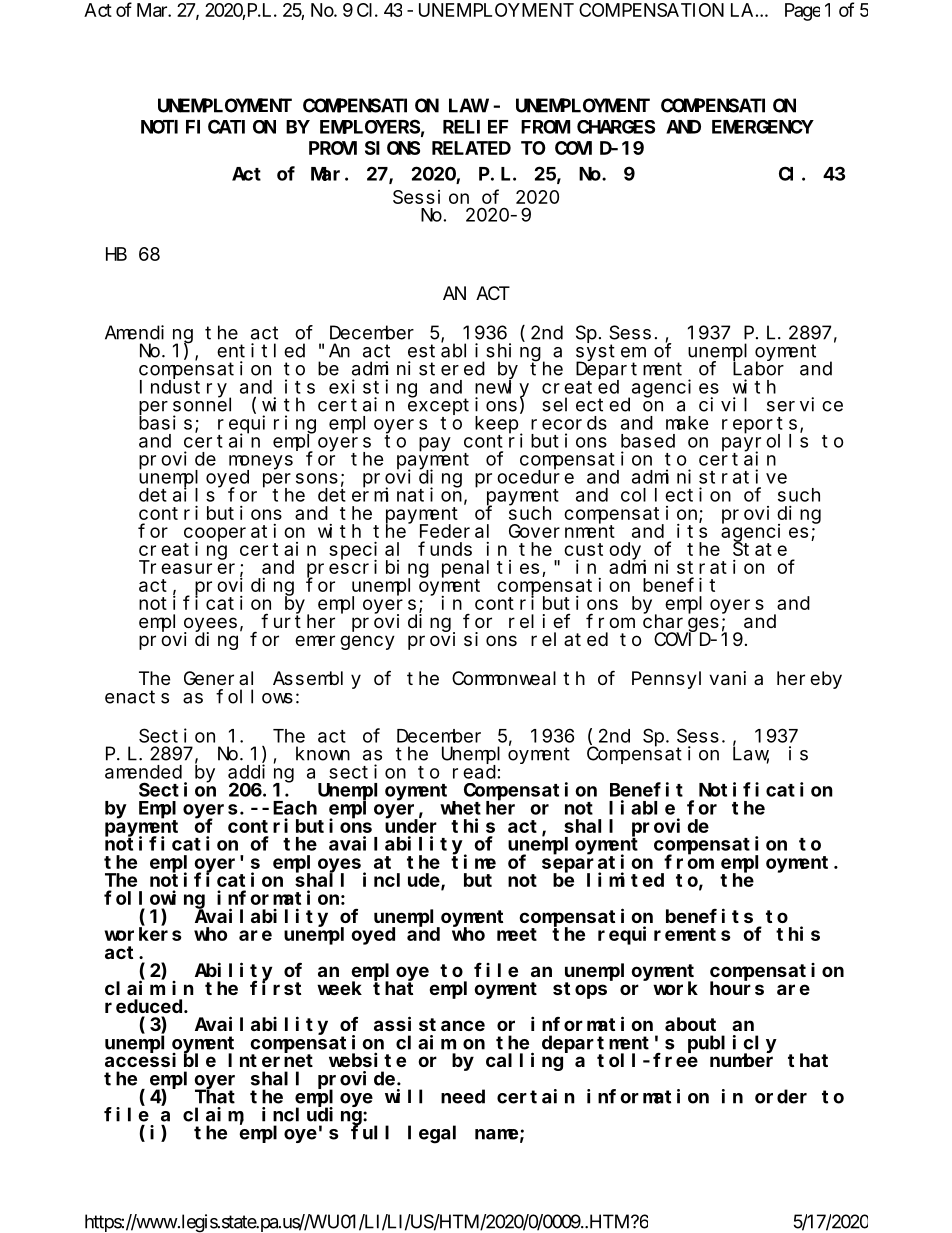 The height and width of the screenshot is (1233, 952). What do you see at coordinates (741, 1060) in the screenshot?
I see `number` at bounding box center [741, 1060].
